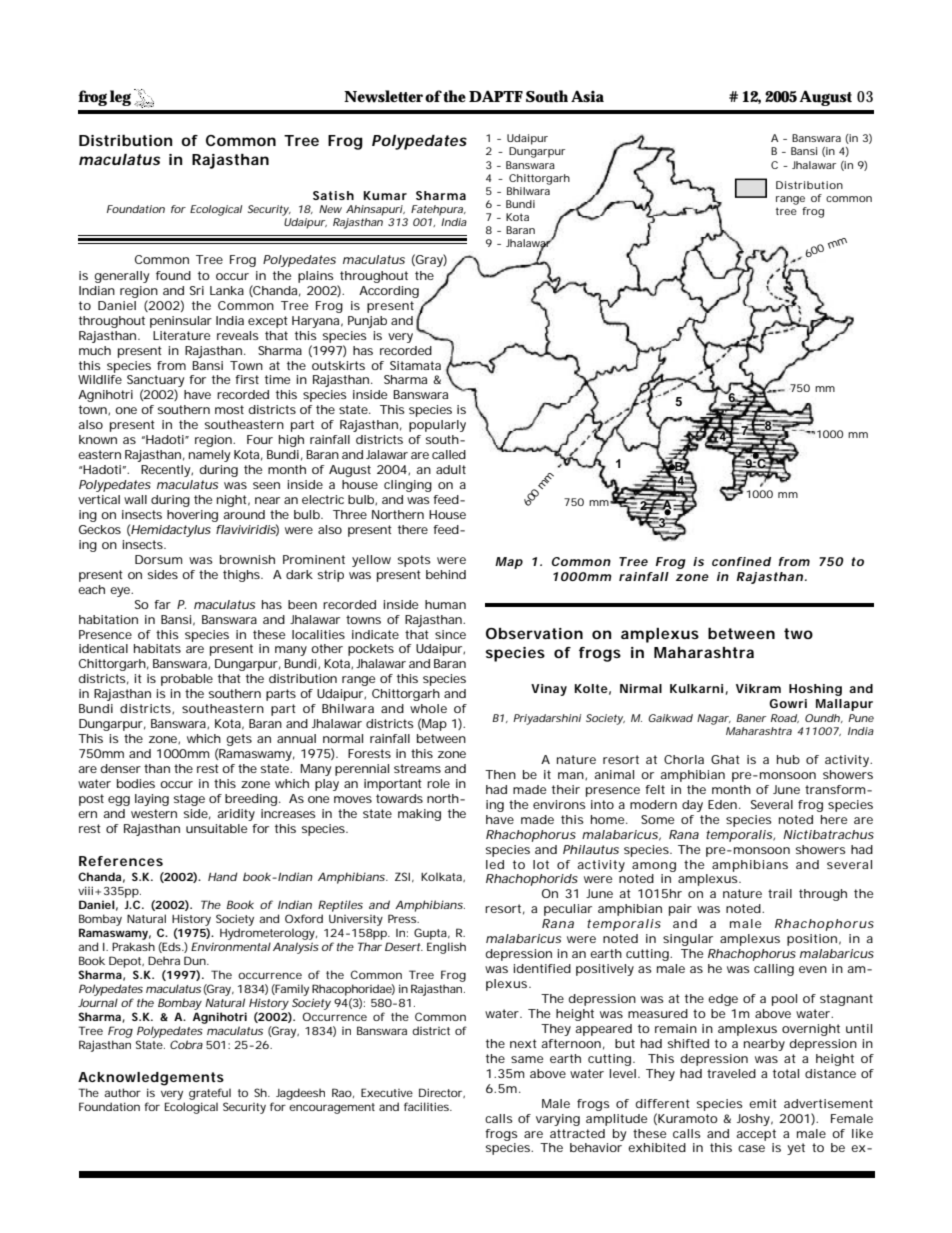 This screenshot has width=952, height=1233. Describe the element at coordinates (210, 1094) in the screenshot. I see `grateful` at that location.
